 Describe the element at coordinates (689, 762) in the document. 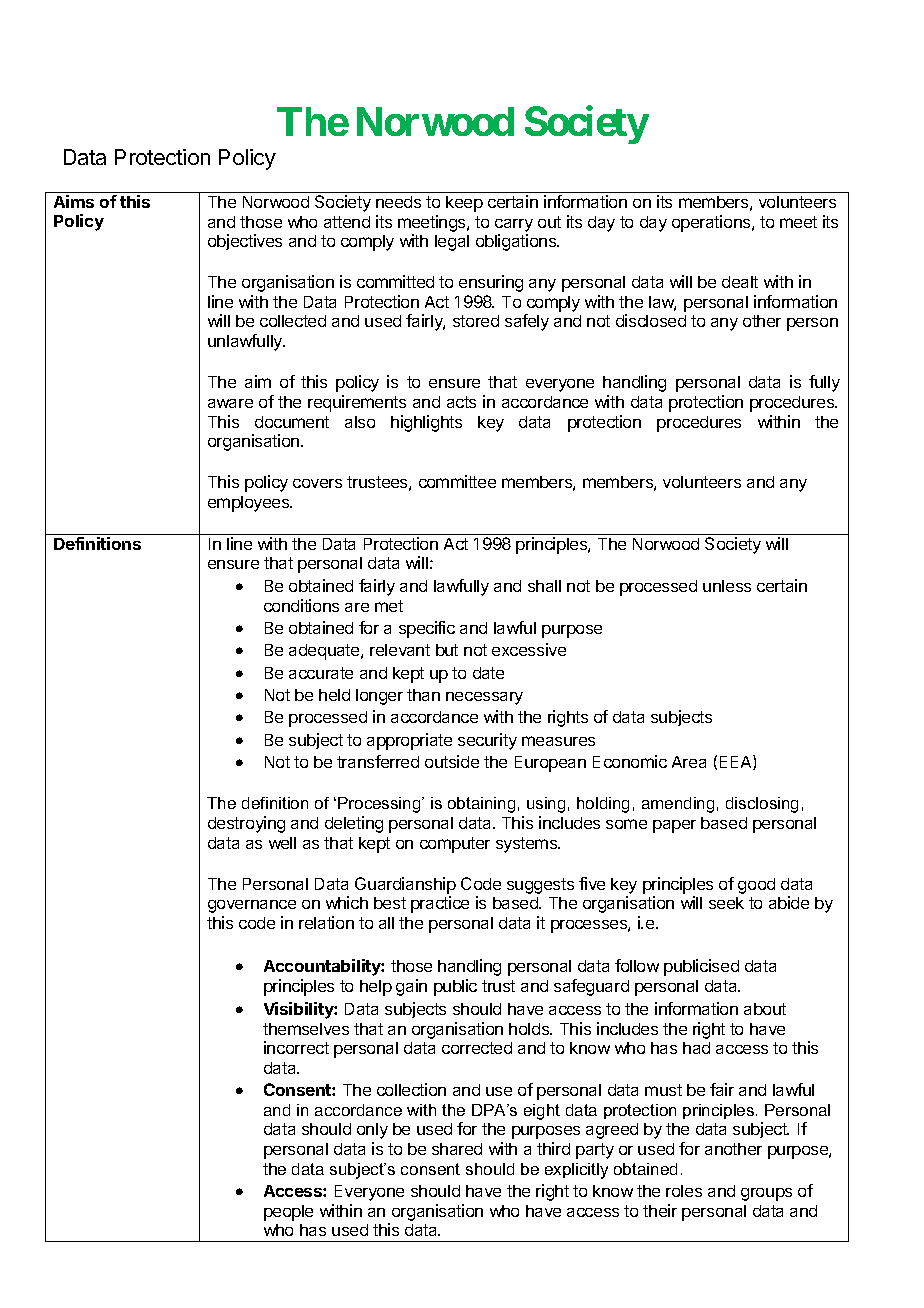

I see `Area` at that location.
